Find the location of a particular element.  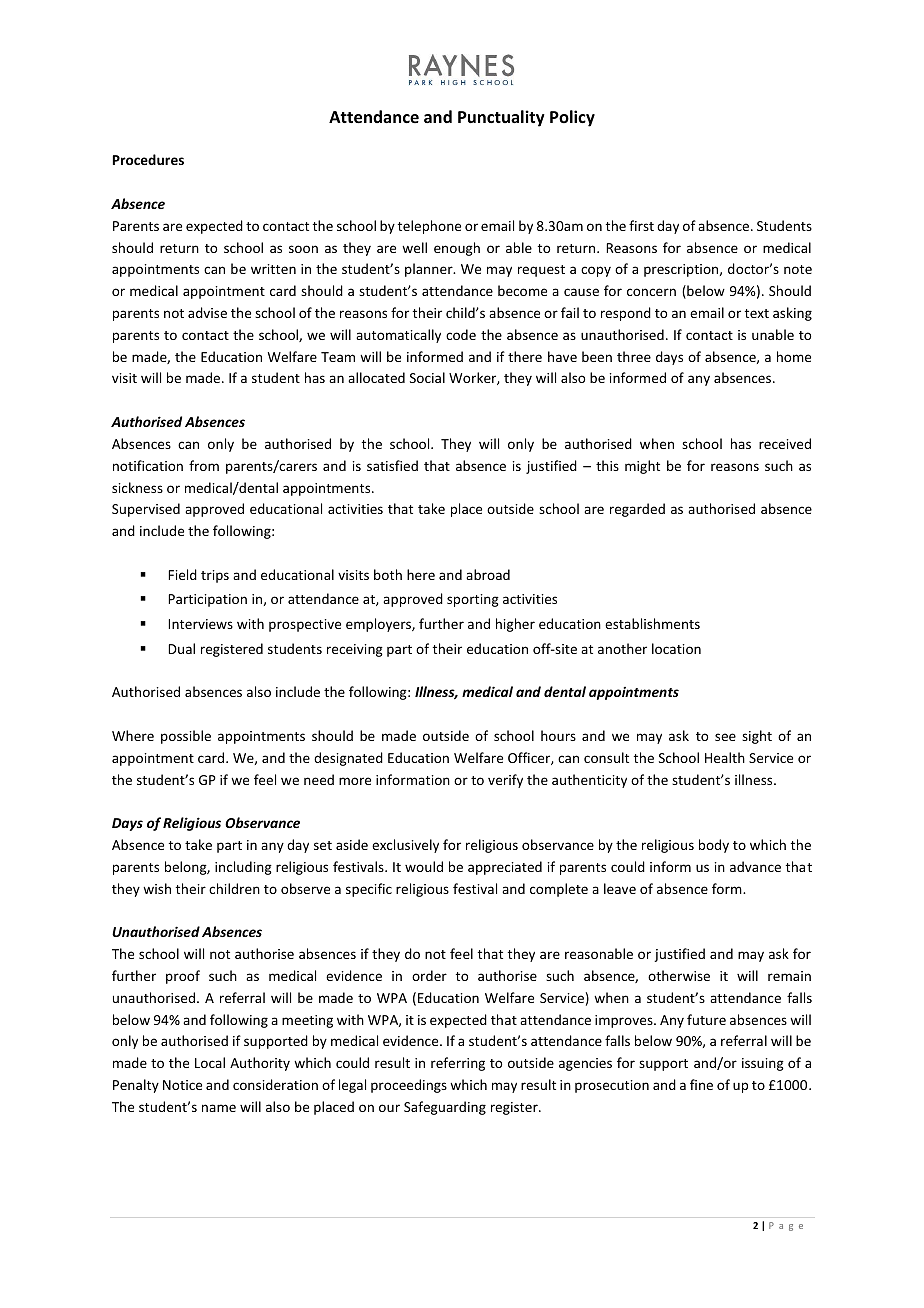

Punctuality is located at coordinates (501, 118).
